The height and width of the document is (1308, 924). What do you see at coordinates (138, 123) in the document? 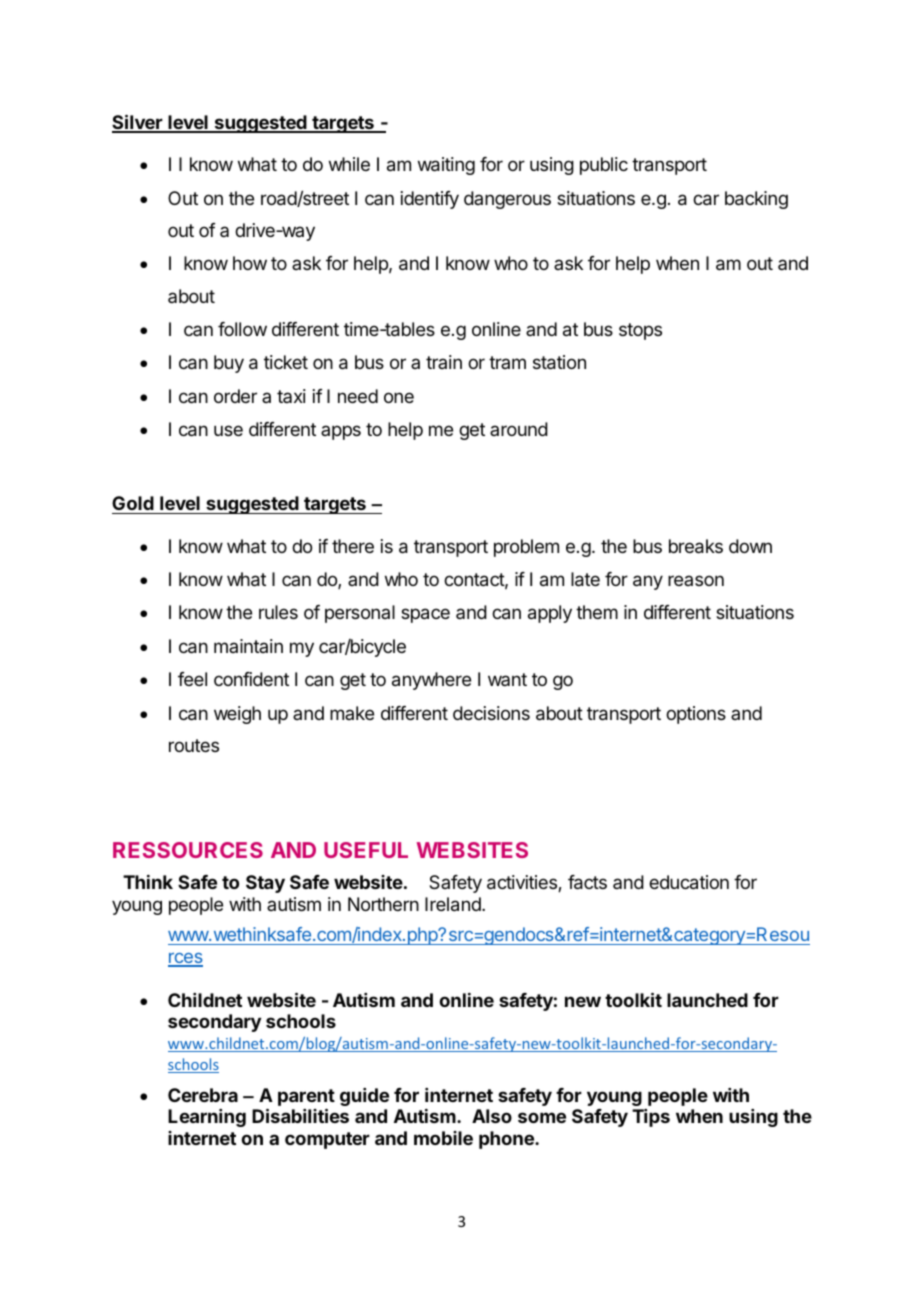
I see `Silver` at bounding box center [138, 123].
